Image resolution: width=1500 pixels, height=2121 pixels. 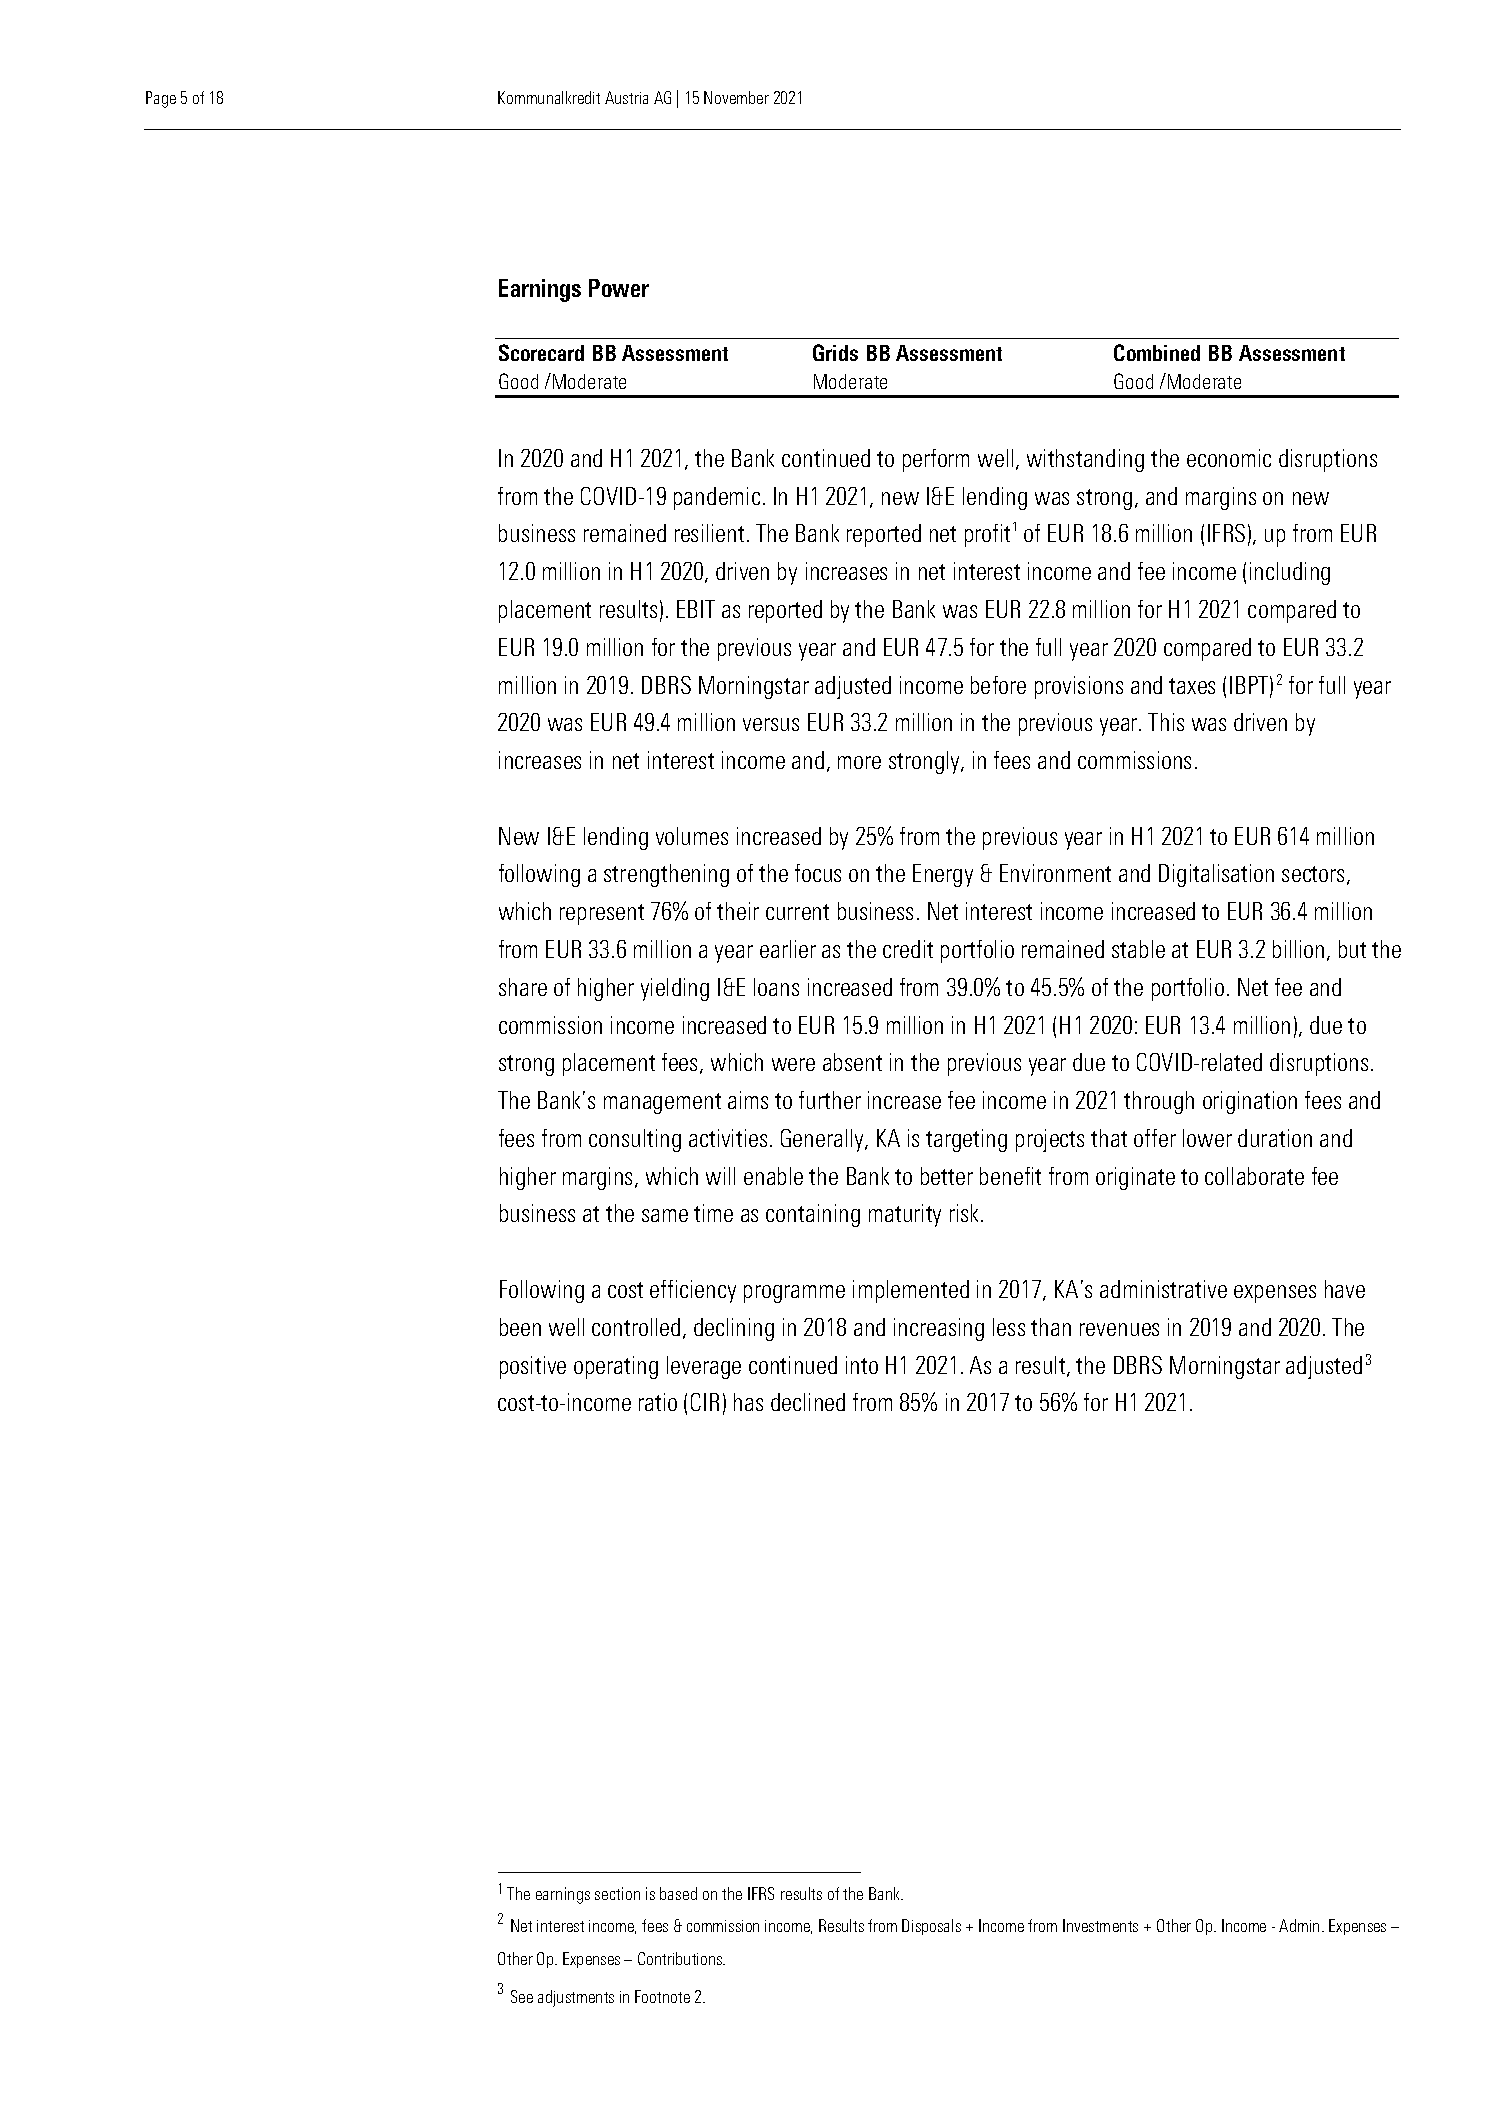 I want to click on November, so click(x=736, y=97).
